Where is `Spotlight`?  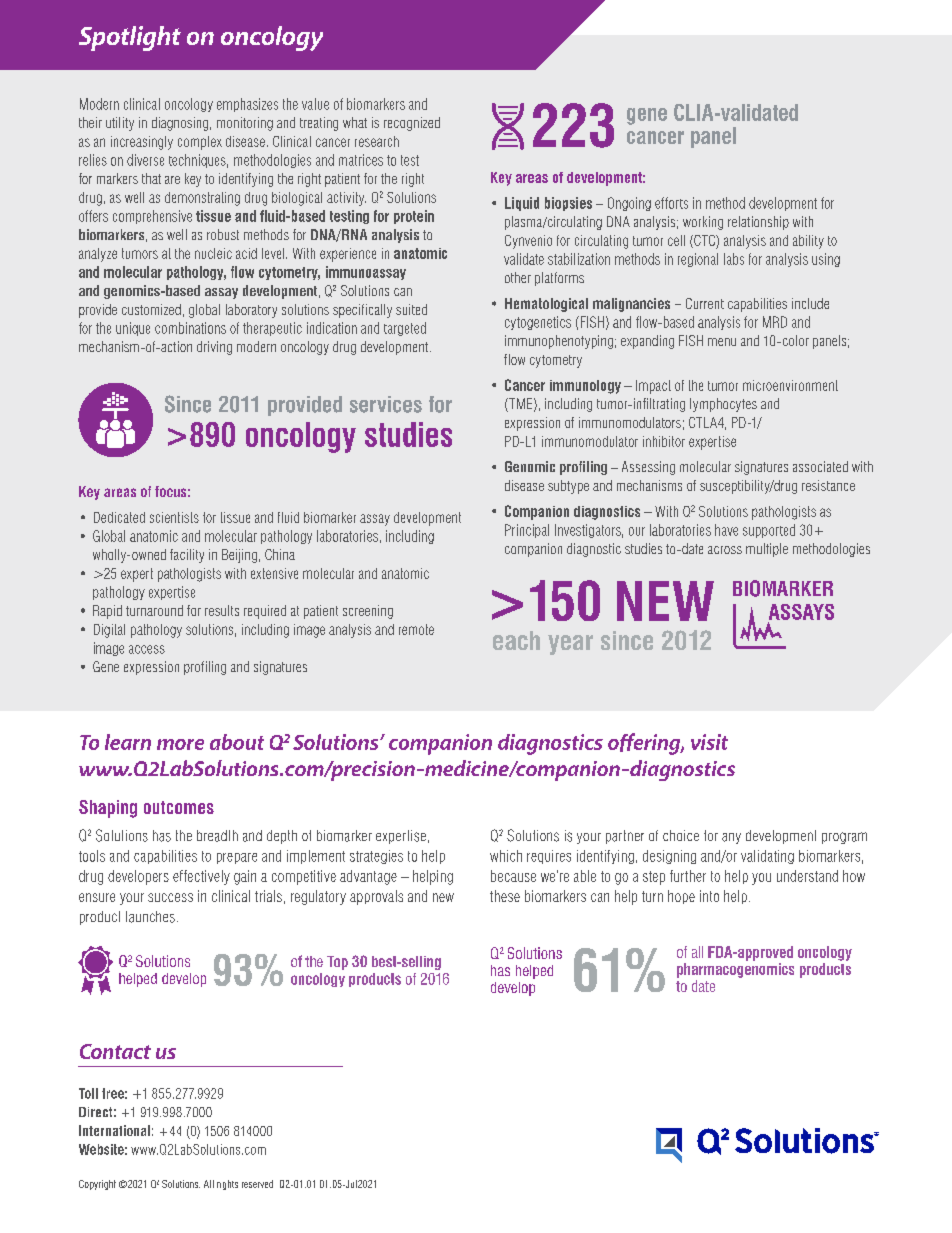 Spotlight is located at coordinates (130, 38).
